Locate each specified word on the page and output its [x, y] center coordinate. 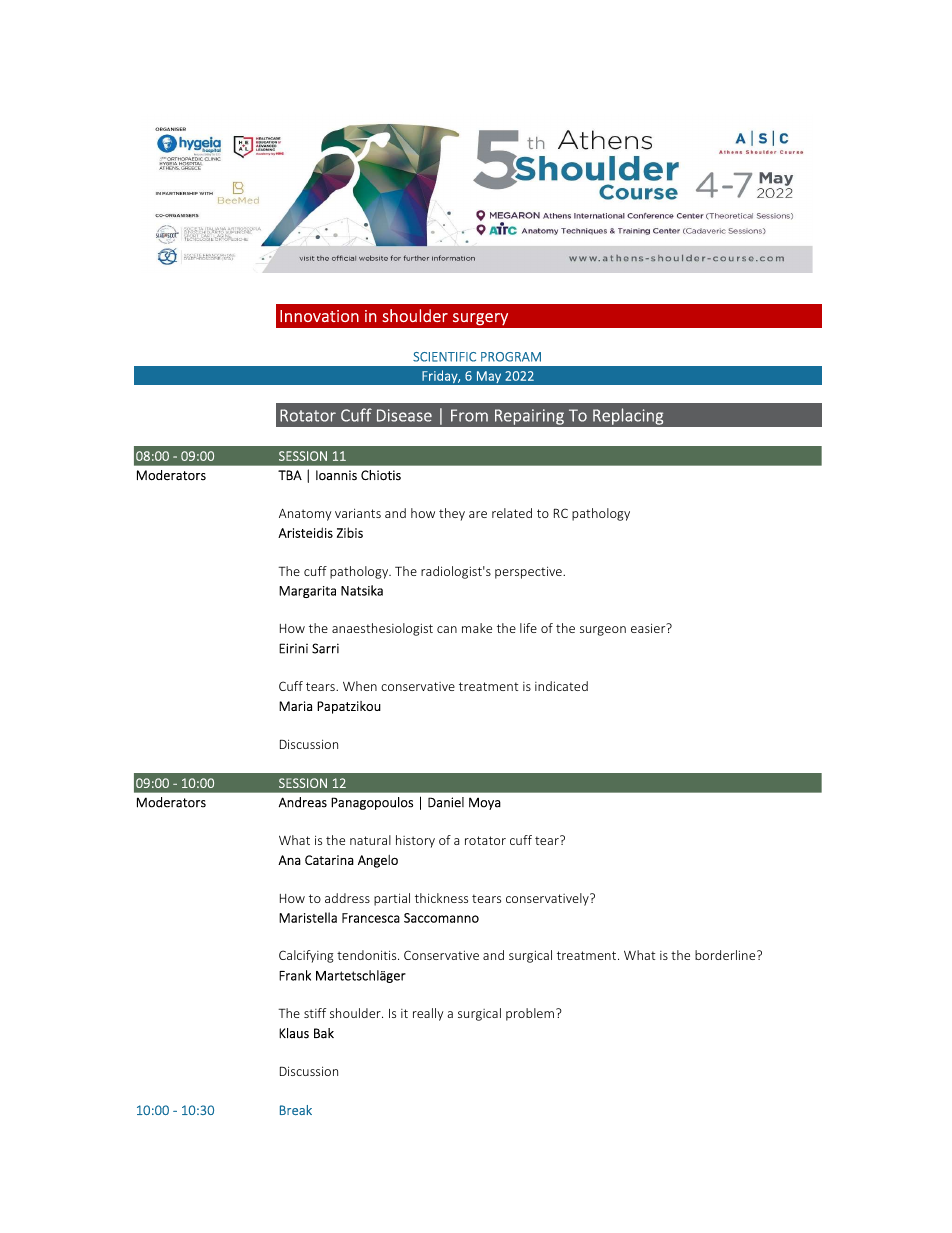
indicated [561, 686]
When [360, 686]
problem [530, 1014]
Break [296, 1110]
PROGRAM [511, 357]
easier [649, 628]
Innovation [319, 316]
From [469, 415]
